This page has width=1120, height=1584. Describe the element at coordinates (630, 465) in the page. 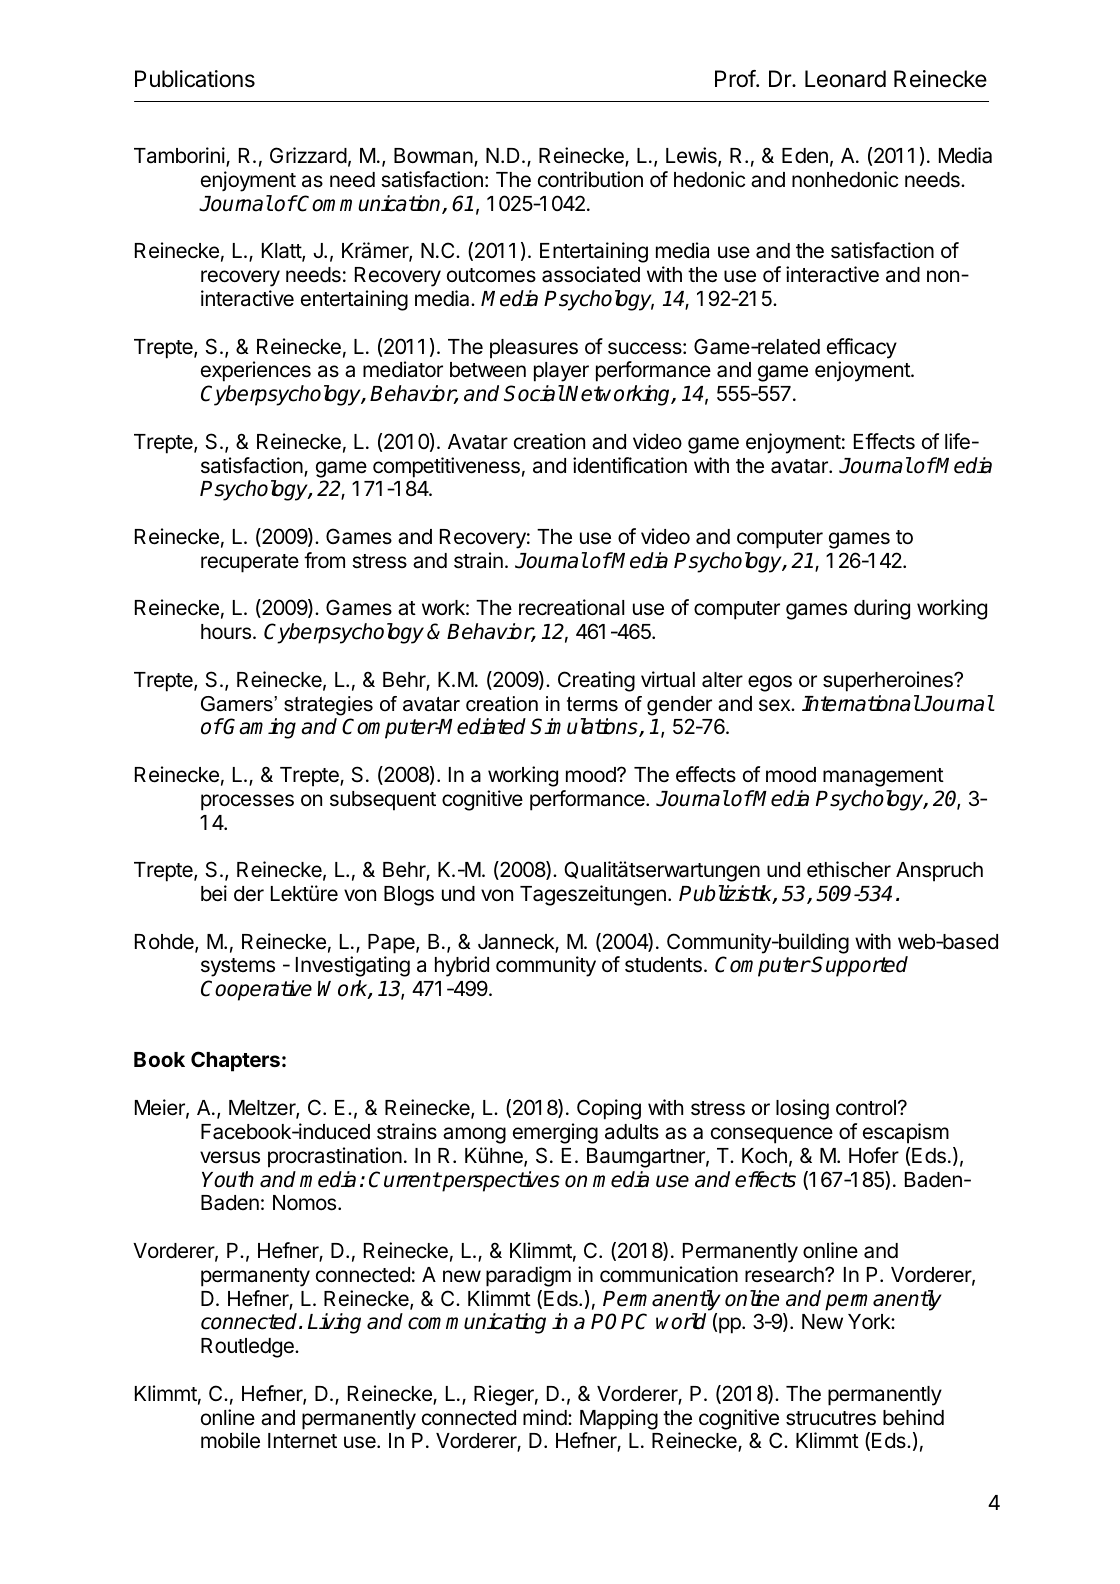

I see `identification` at that location.
